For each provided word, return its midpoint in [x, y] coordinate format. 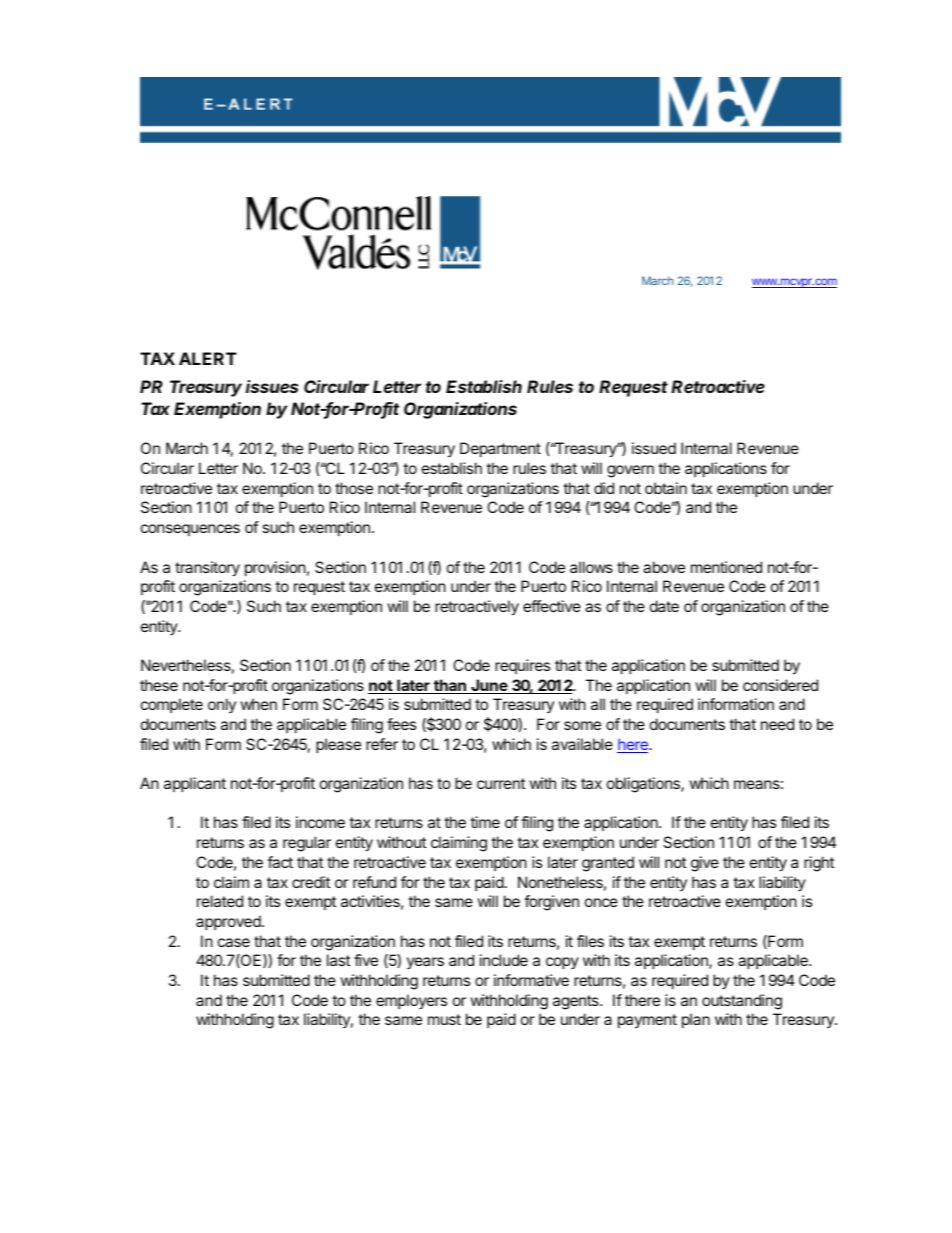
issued [654, 448]
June [489, 686]
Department [500, 449]
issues [272, 386]
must [444, 1019]
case [234, 942]
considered [780, 685]
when [258, 704]
